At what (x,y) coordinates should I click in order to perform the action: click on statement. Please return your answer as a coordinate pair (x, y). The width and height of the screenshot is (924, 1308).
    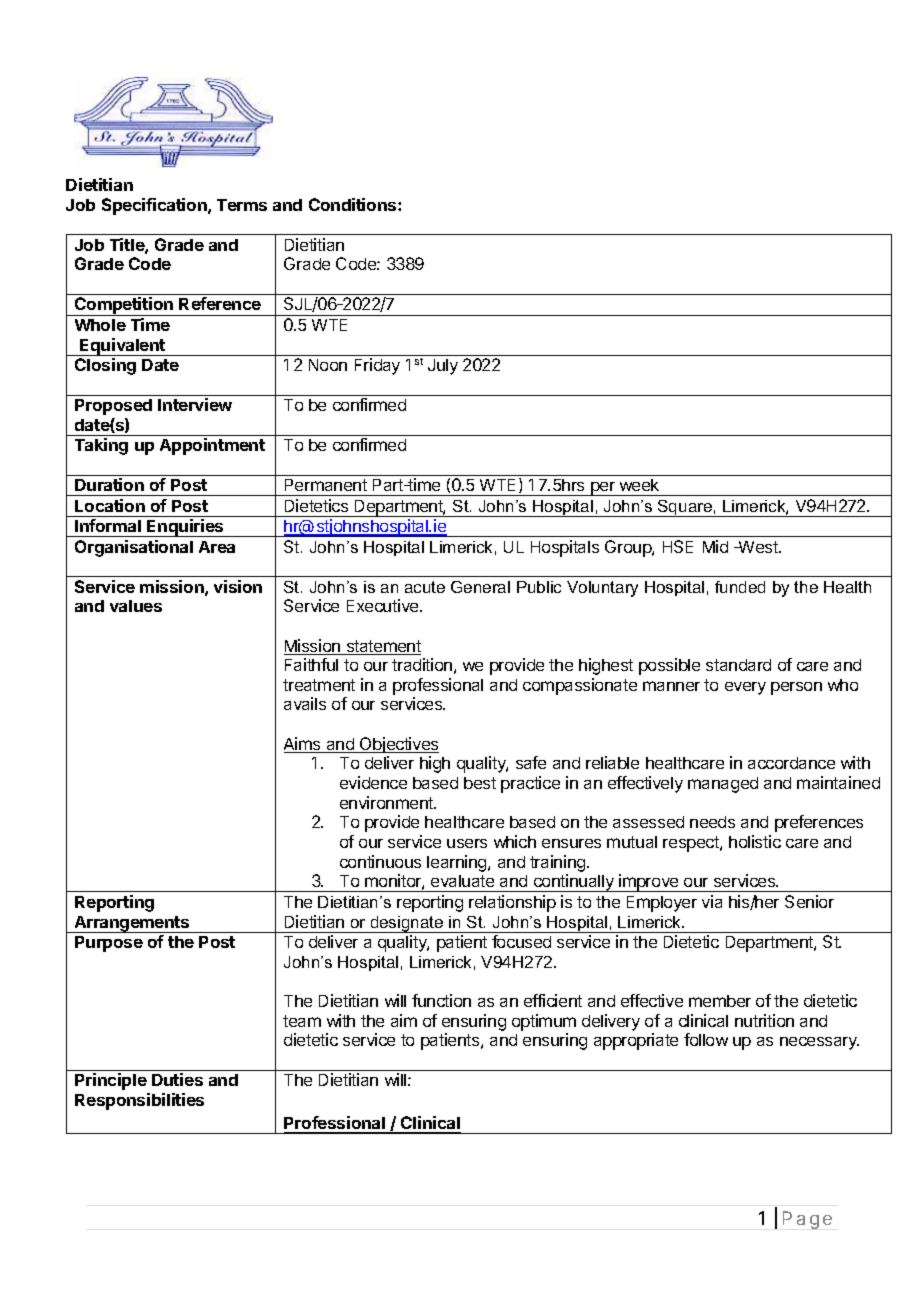
    Looking at the image, I should click on (382, 647).
